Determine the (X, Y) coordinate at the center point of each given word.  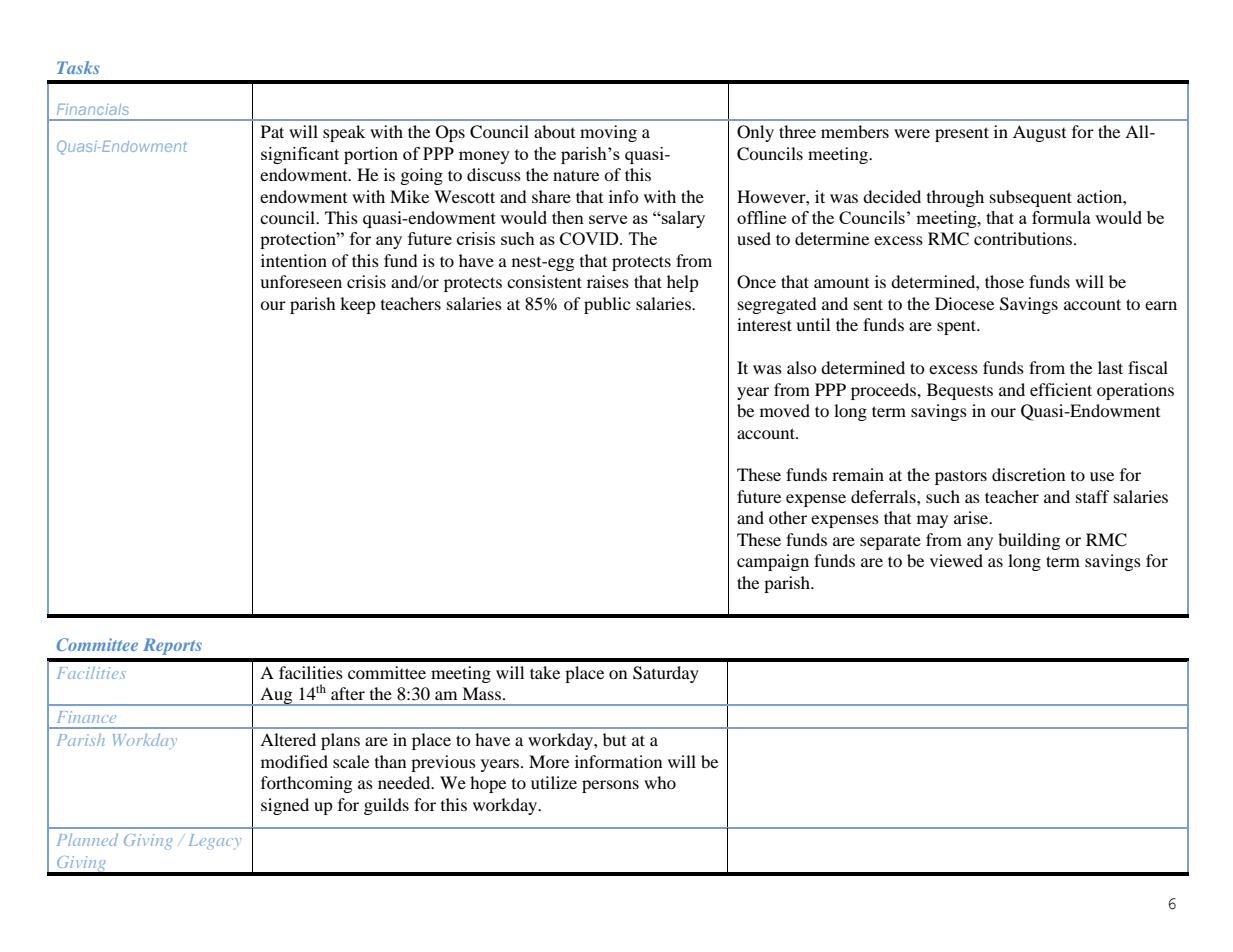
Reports (172, 646)
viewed (956, 560)
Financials (93, 109)
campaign (773, 562)
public (607, 305)
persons (610, 786)
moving (608, 133)
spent (958, 327)
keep (358, 305)
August (1039, 133)
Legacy (215, 842)
